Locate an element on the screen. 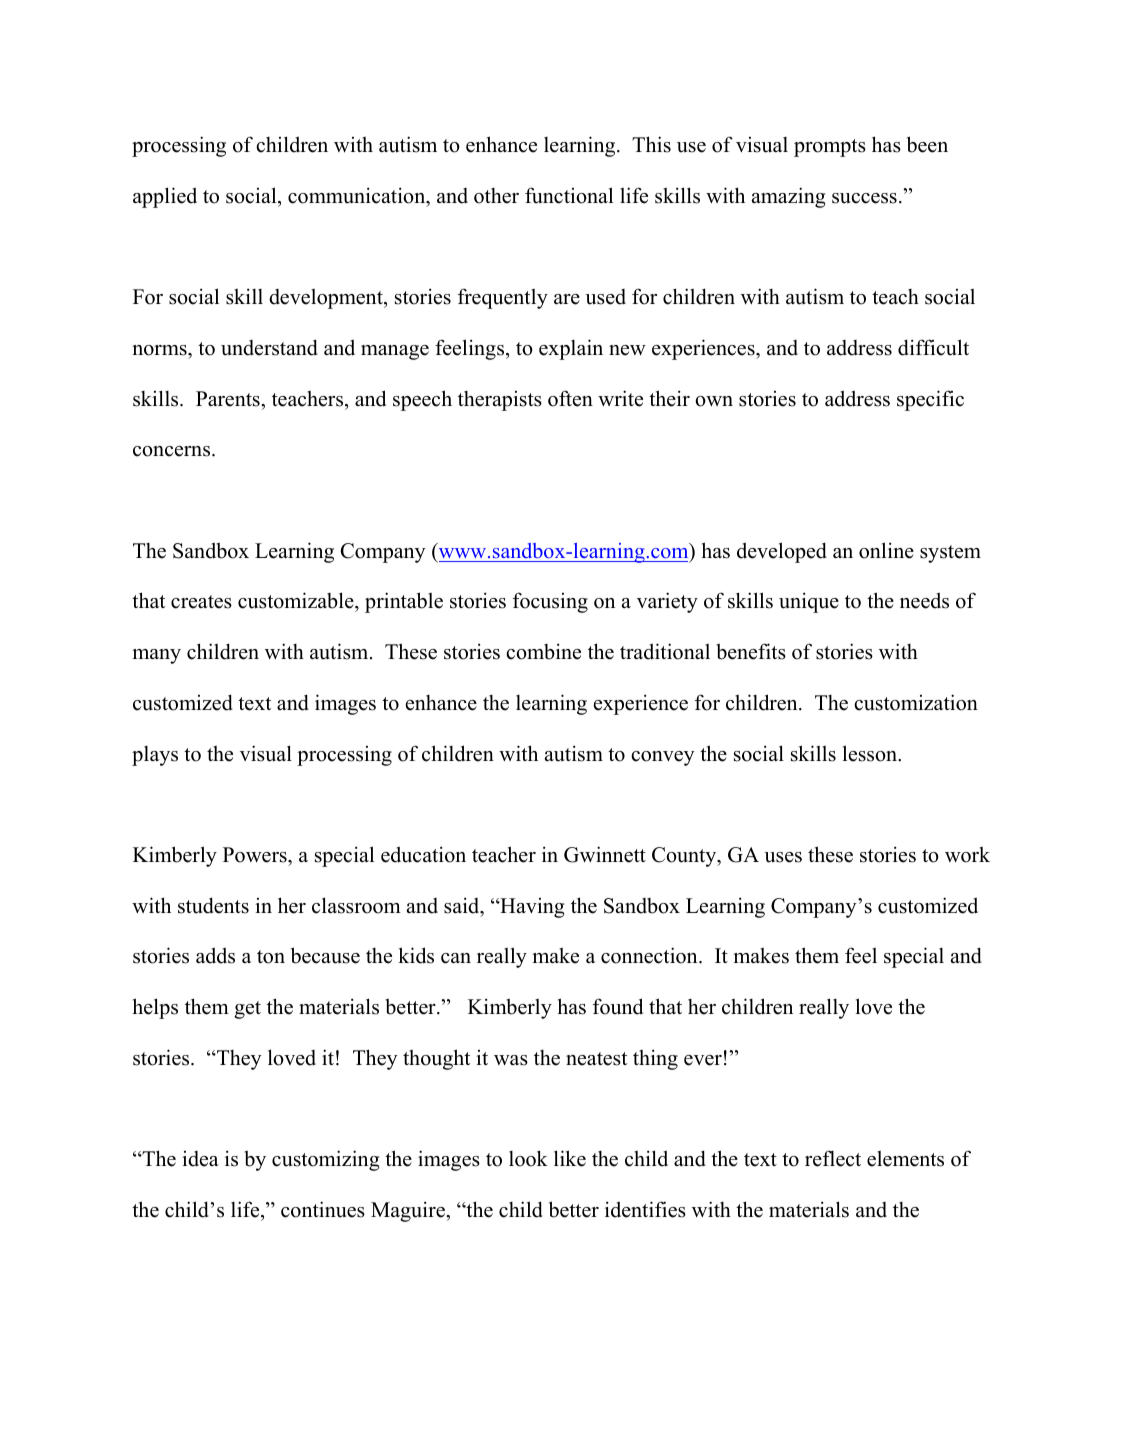  uses is located at coordinates (783, 857).
